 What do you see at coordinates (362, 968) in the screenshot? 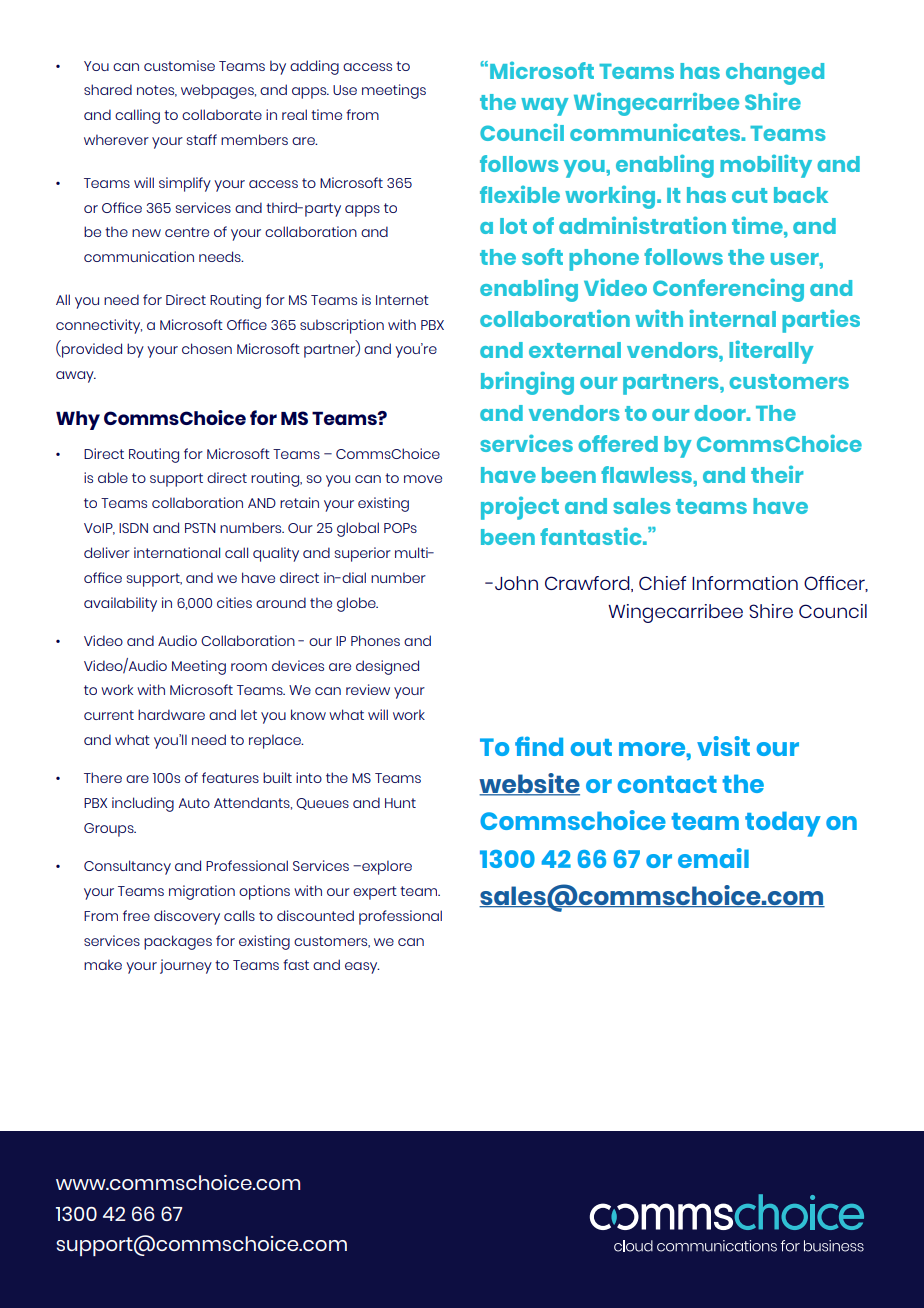
I see `easy` at bounding box center [362, 968].
